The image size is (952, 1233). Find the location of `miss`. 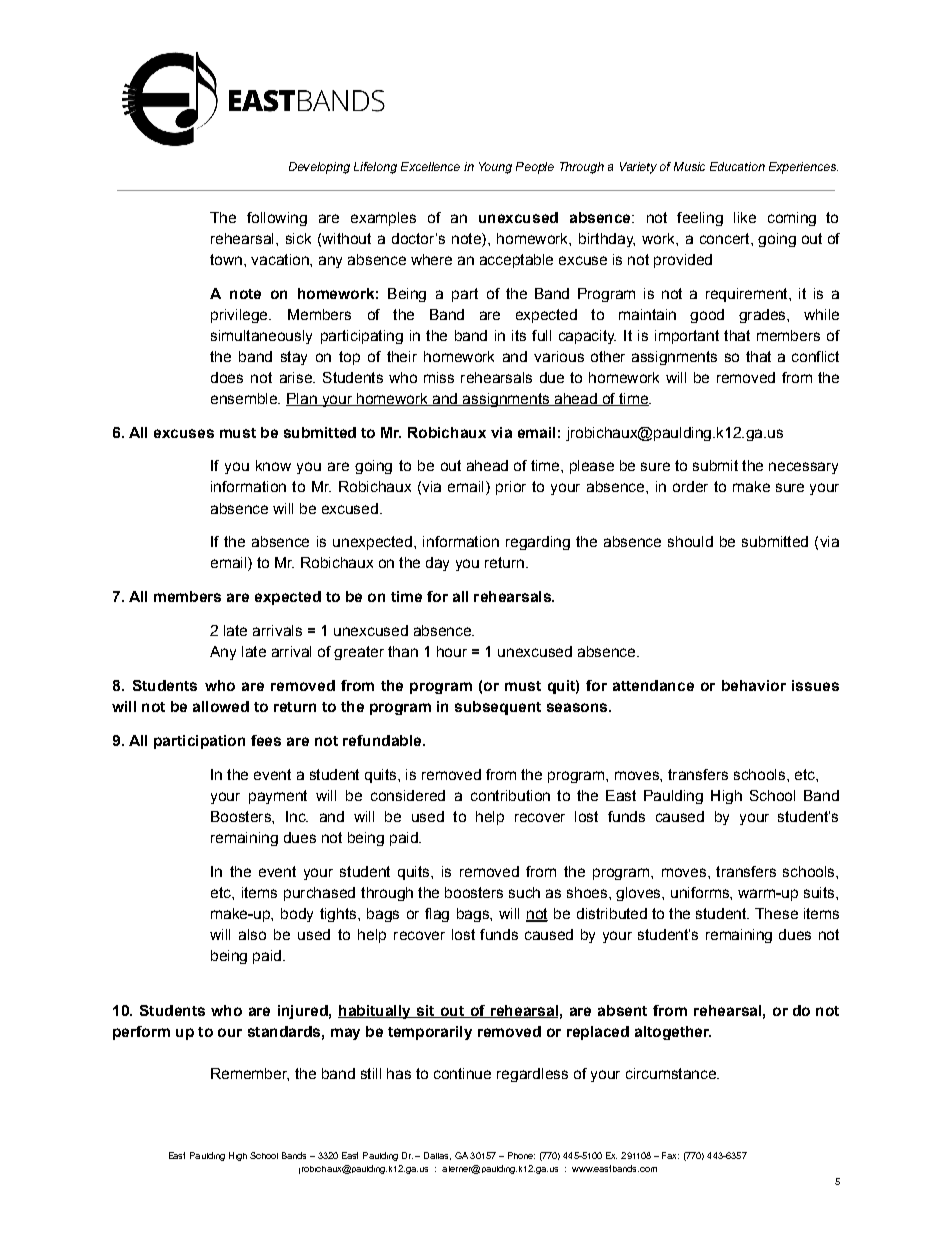

miss is located at coordinates (439, 377).
